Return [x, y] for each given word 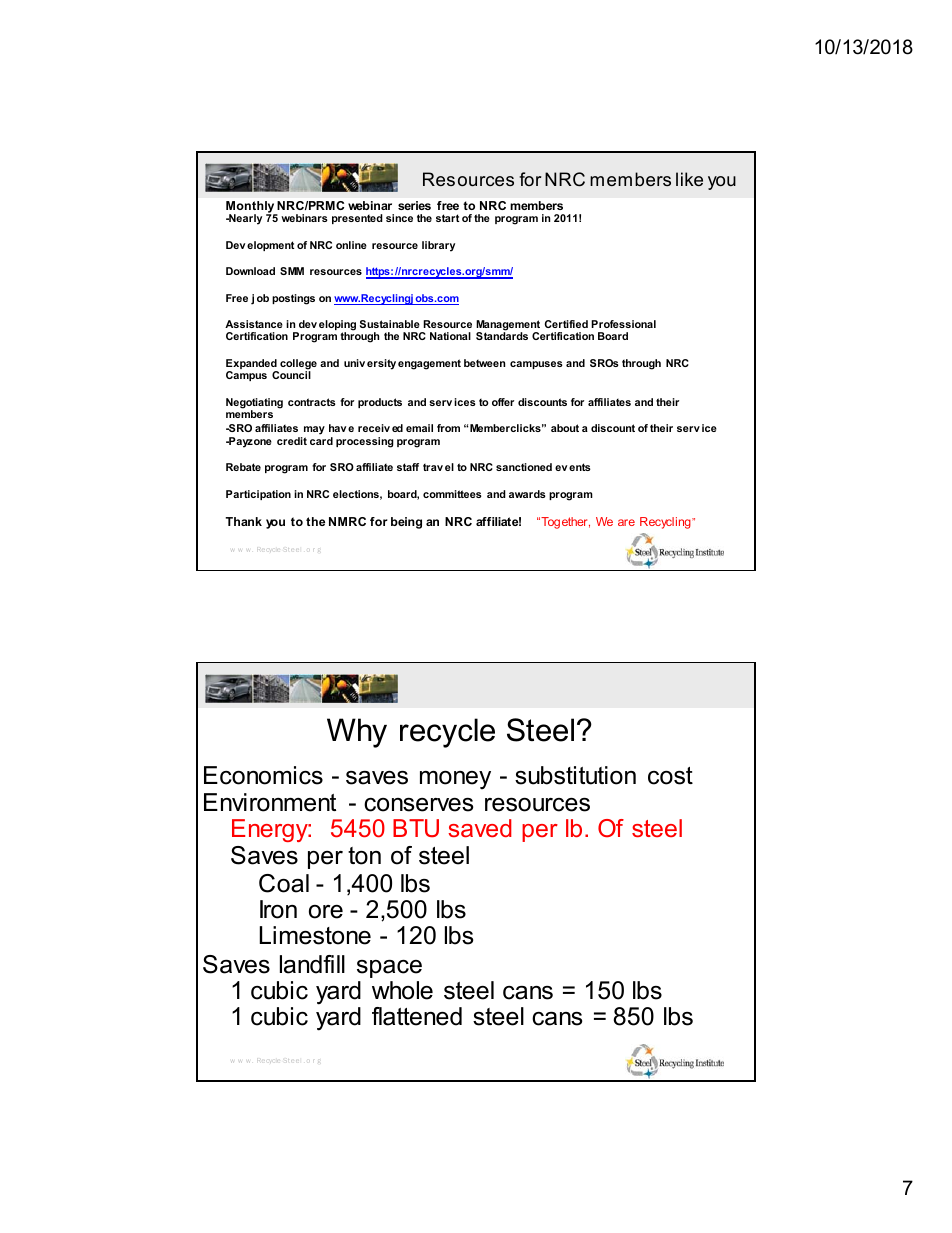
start [447, 218]
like [689, 179]
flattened [417, 1016]
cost [670, 776]
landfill [312, 964]
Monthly [251, 208]
